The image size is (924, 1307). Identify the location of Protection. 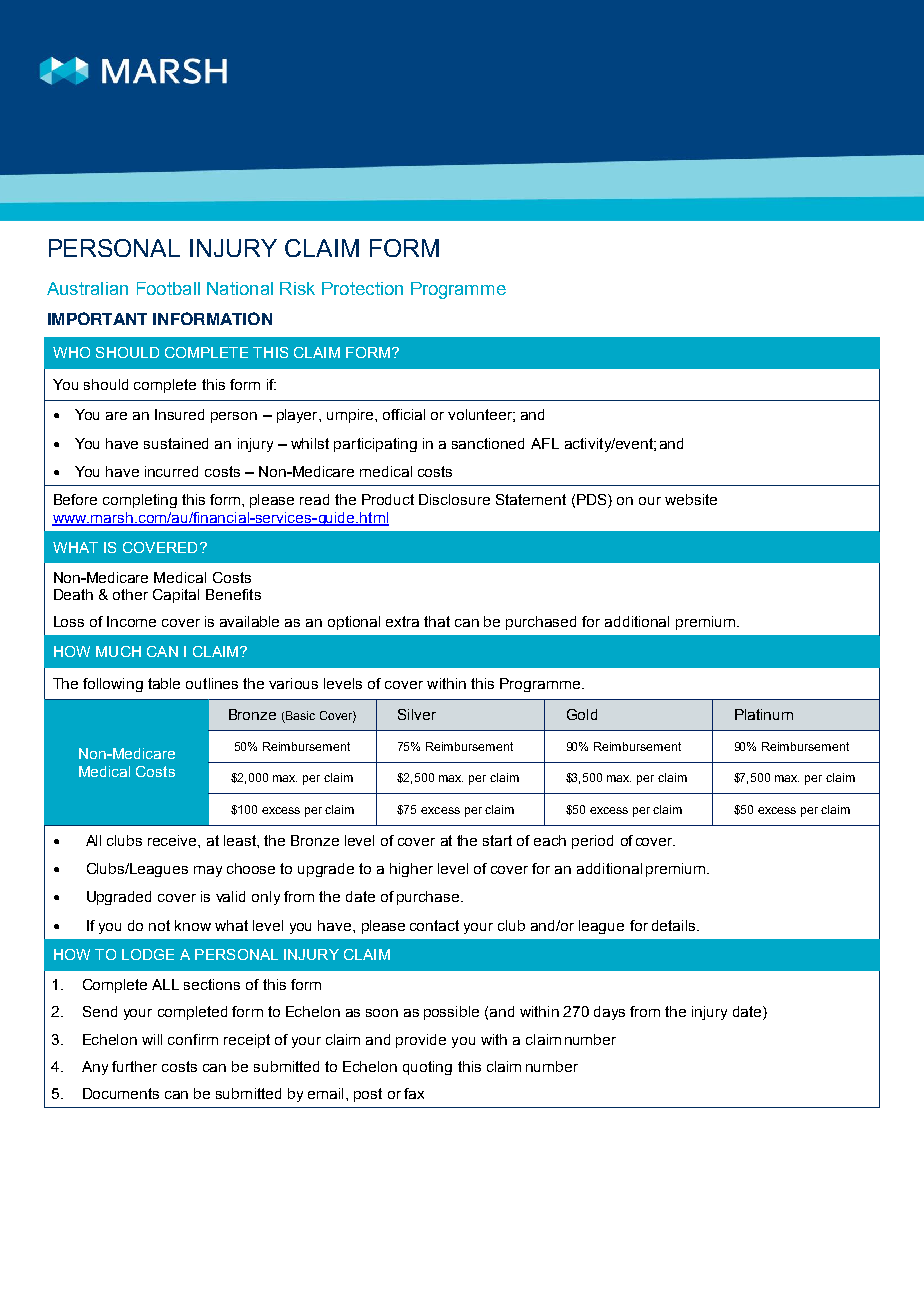
(362, 288).
